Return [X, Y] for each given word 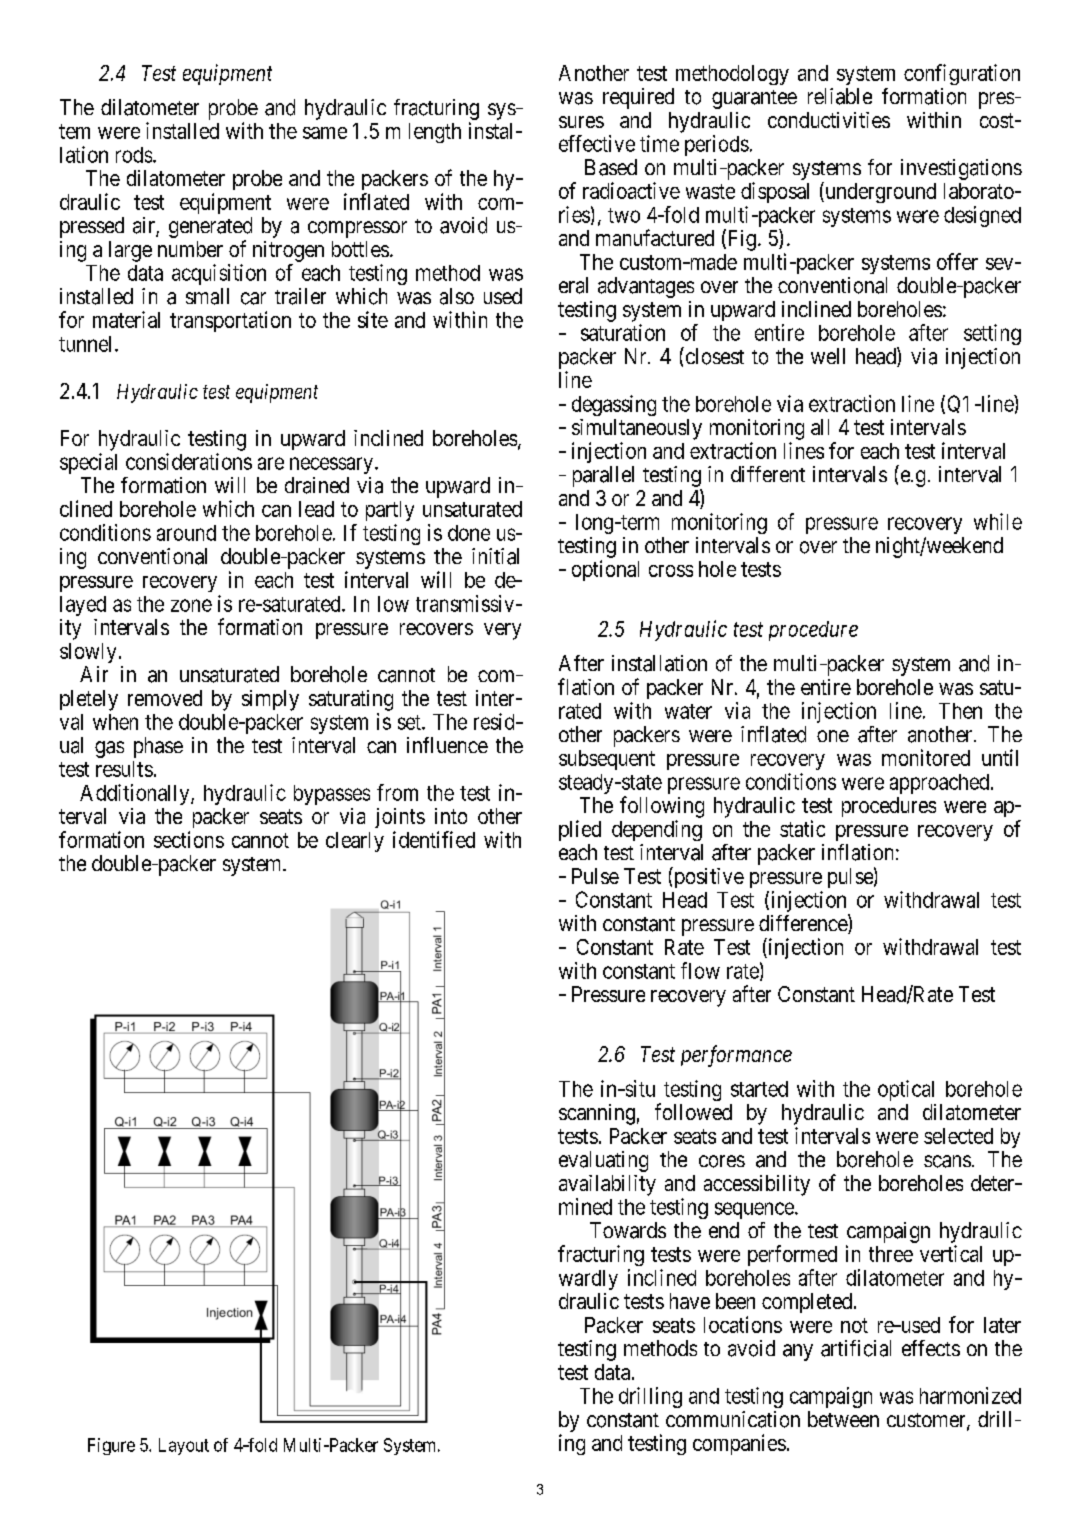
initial [495, 556]
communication [733, 1419]
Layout [184, 1446]
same [325, 133]
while [998, 521]
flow [700, 970]
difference [804, 924]
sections [189, 839]
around [186, 533]
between [843, 1419]
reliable [840, 96]
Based [611, 167]
